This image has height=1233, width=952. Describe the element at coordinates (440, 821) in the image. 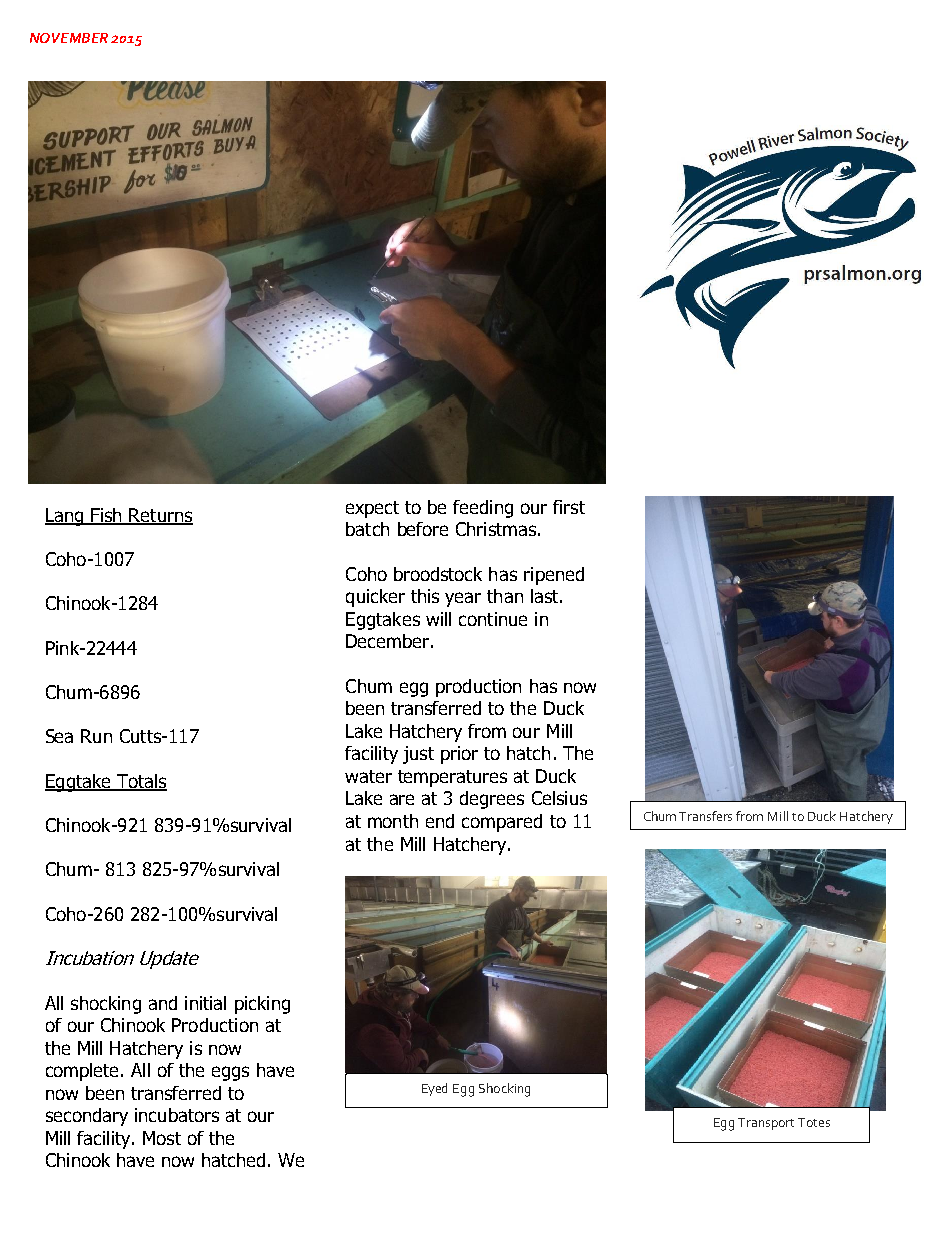

I see `end` at that location.
